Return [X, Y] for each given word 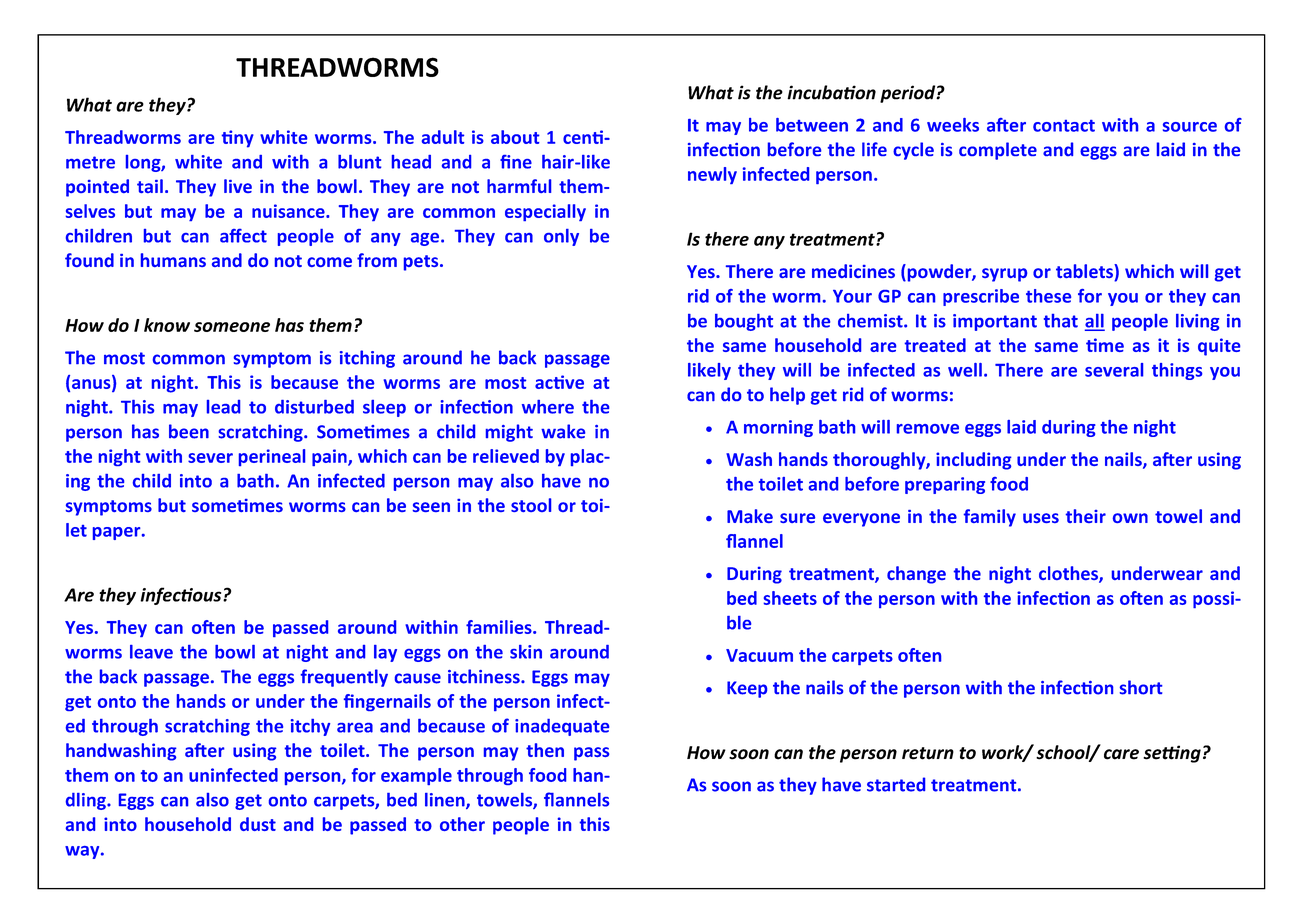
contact [1064, 126]
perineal [272, 457]
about [515, 137]
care [1121, 754]
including [974, 461]
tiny [237, 139]
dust [258, 824]
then [545, 750]
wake [563, 431]
